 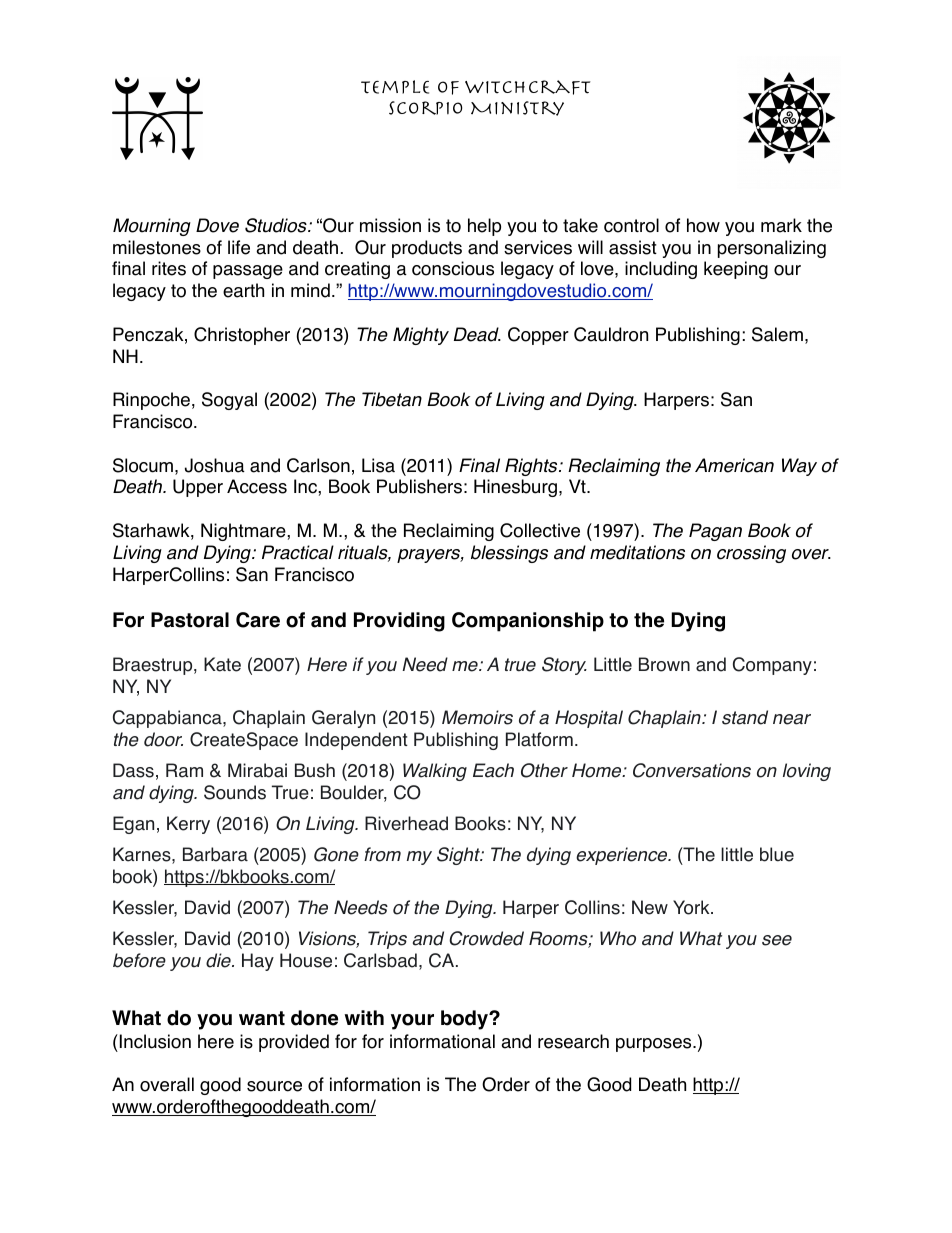 I want to click on Studios, so click(x=277, y=225).
